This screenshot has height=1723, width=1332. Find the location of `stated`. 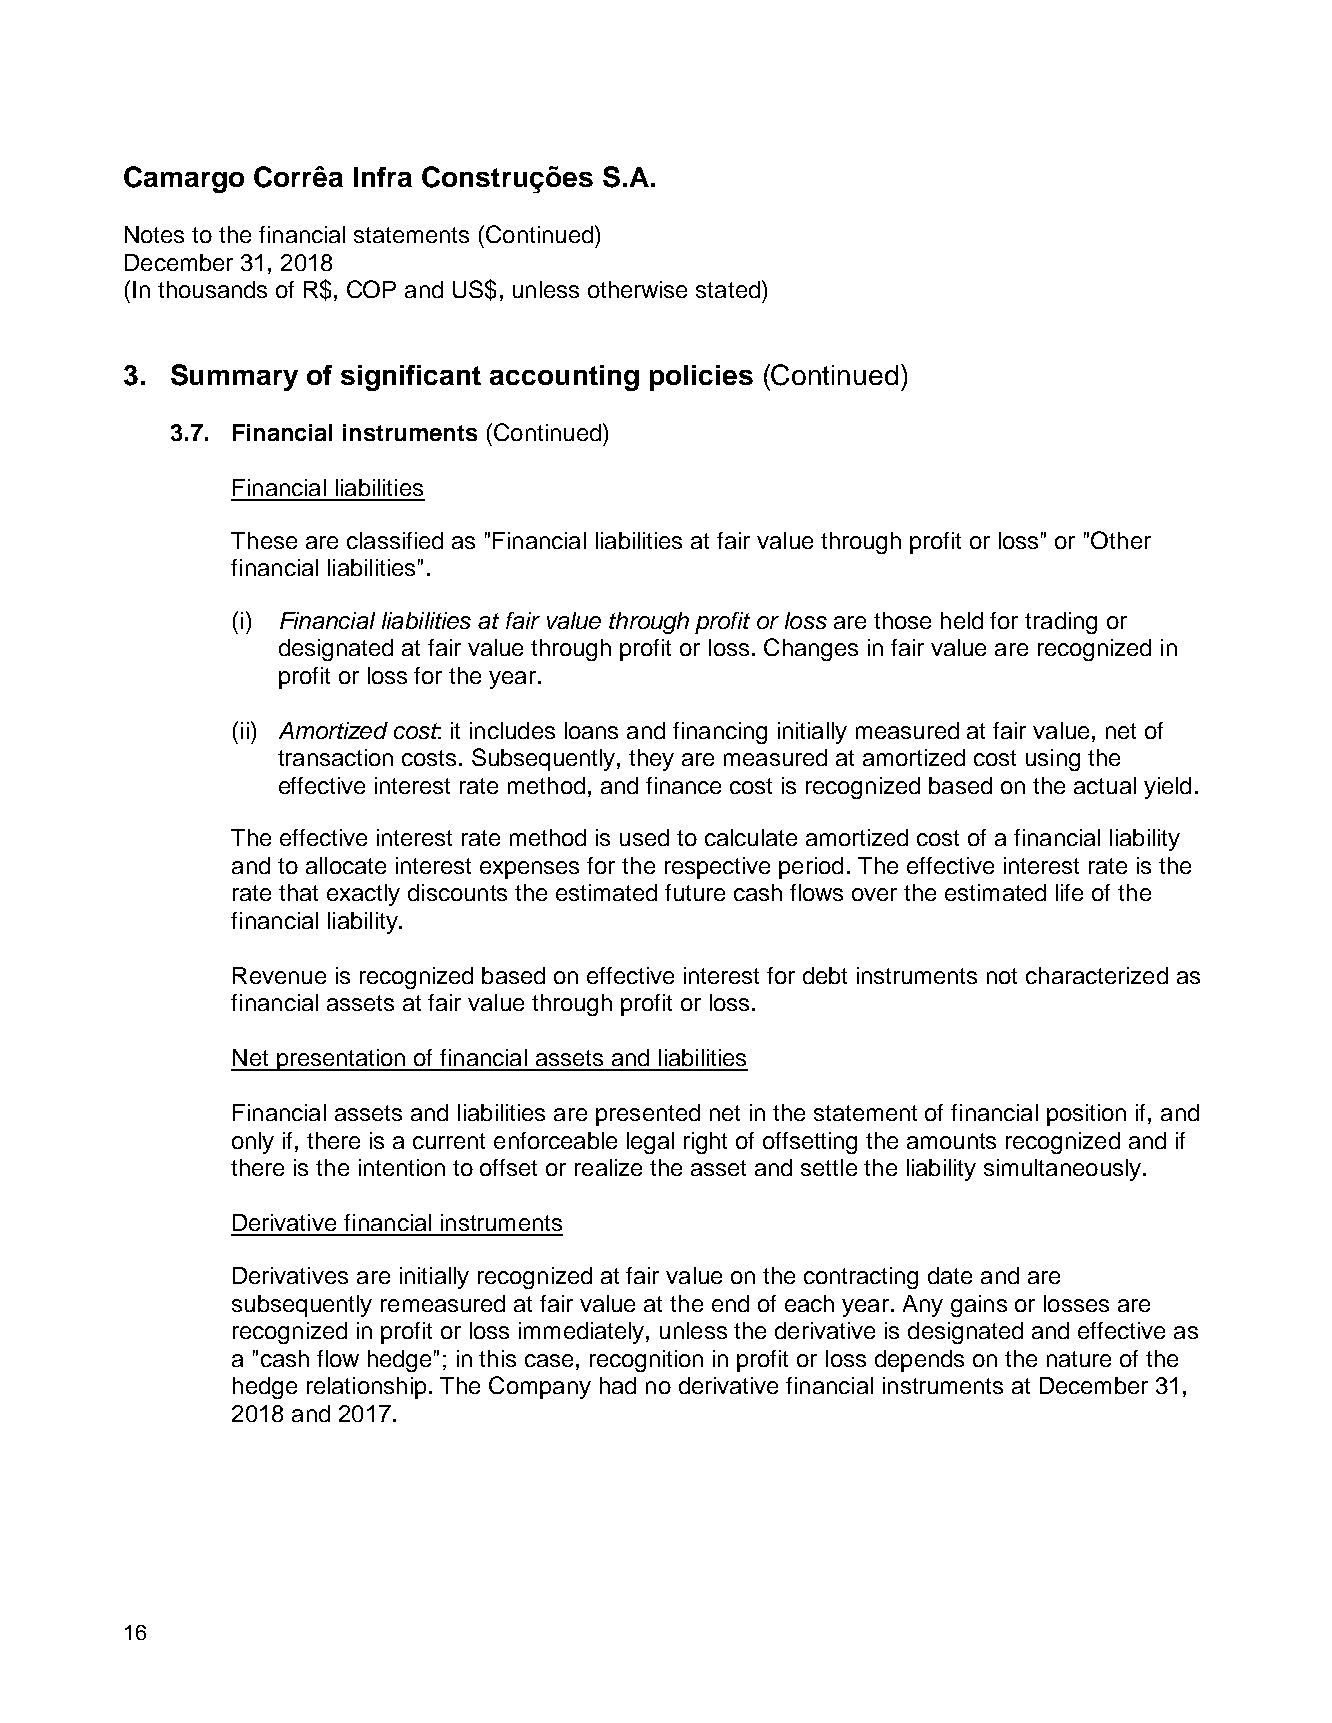

stated is located at coordinates (728, 289).
